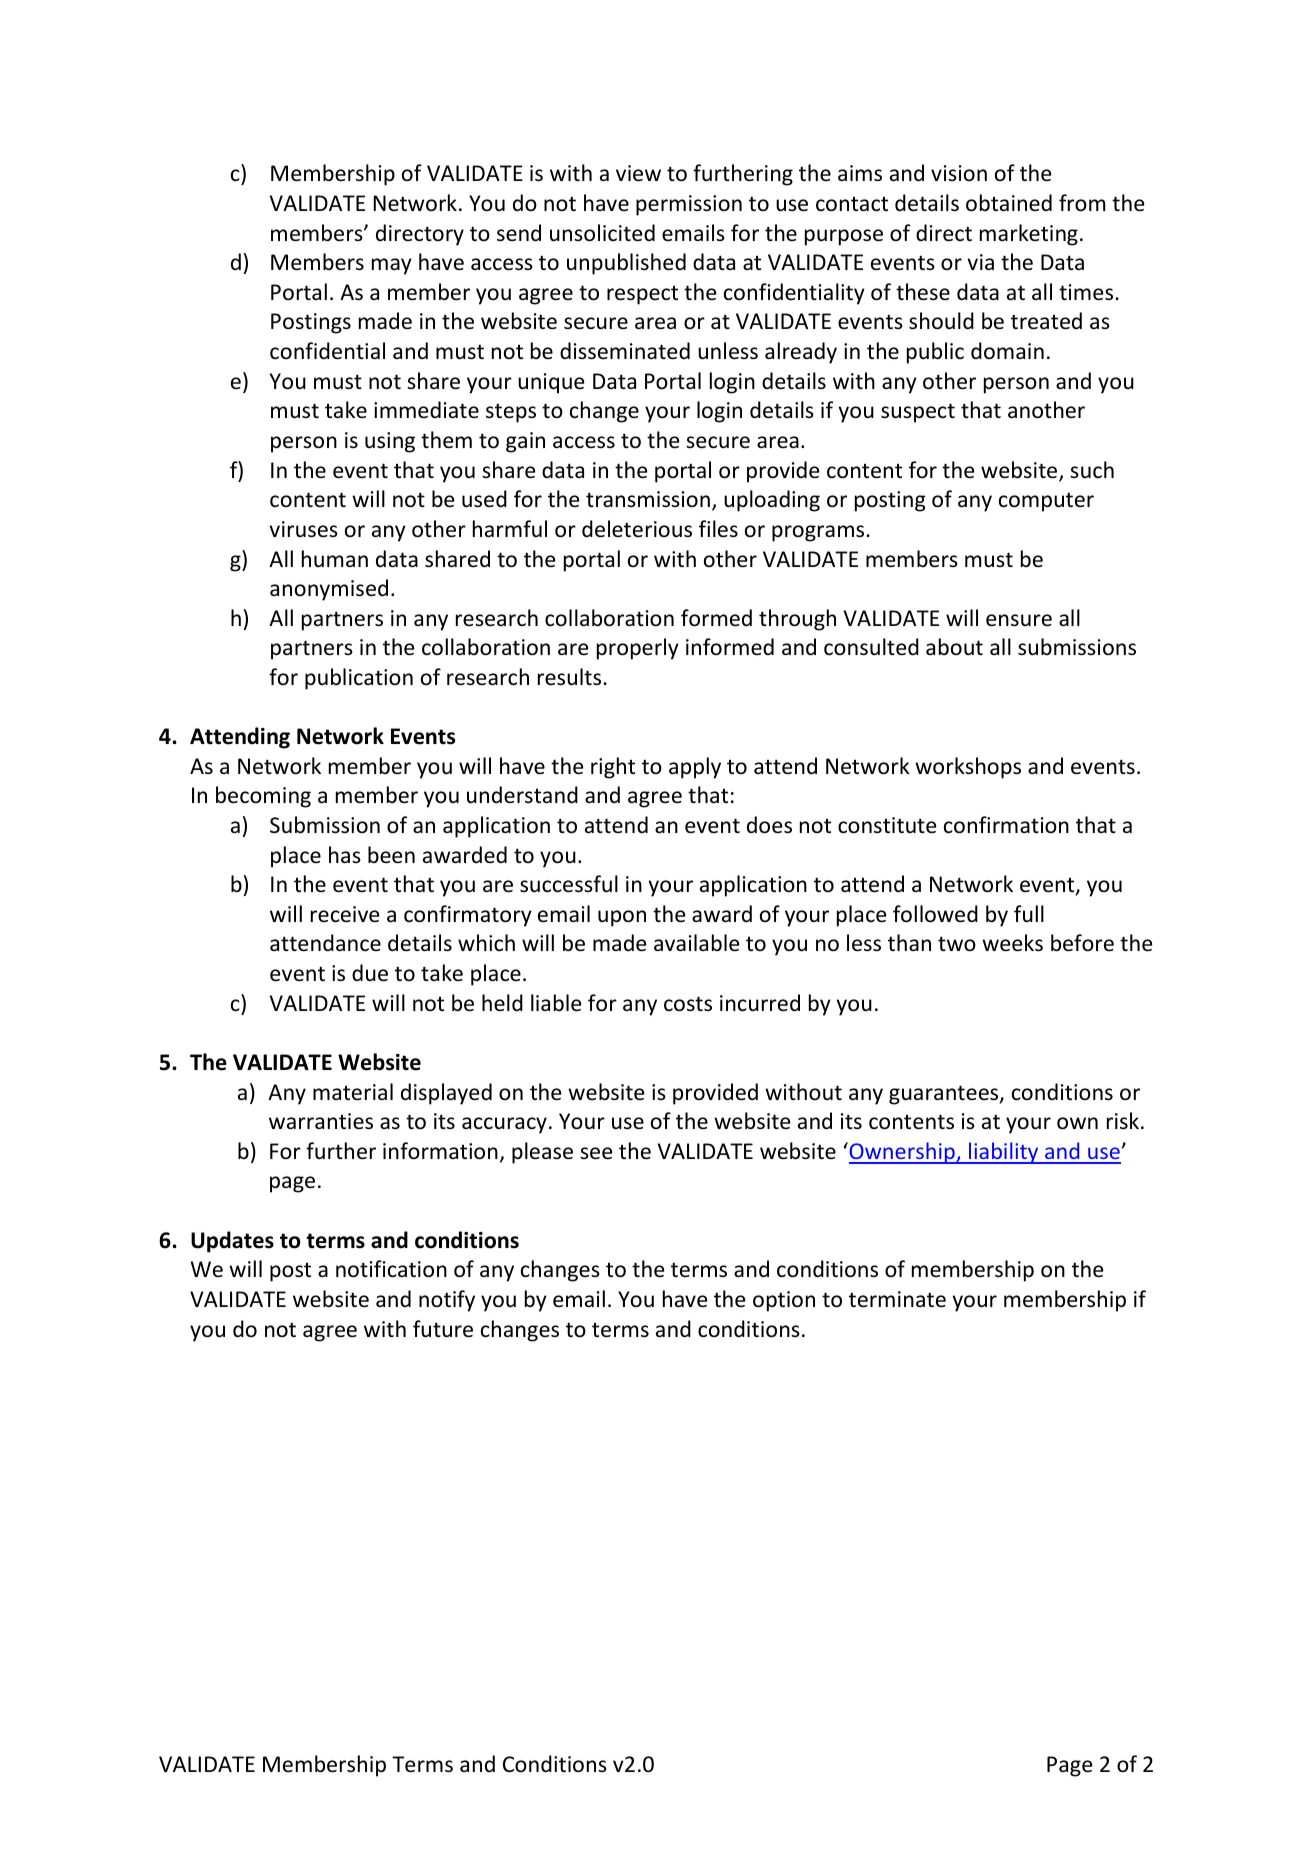  Describe the element at coordinates (695, 768) in the document. I see `apply` at that location.
